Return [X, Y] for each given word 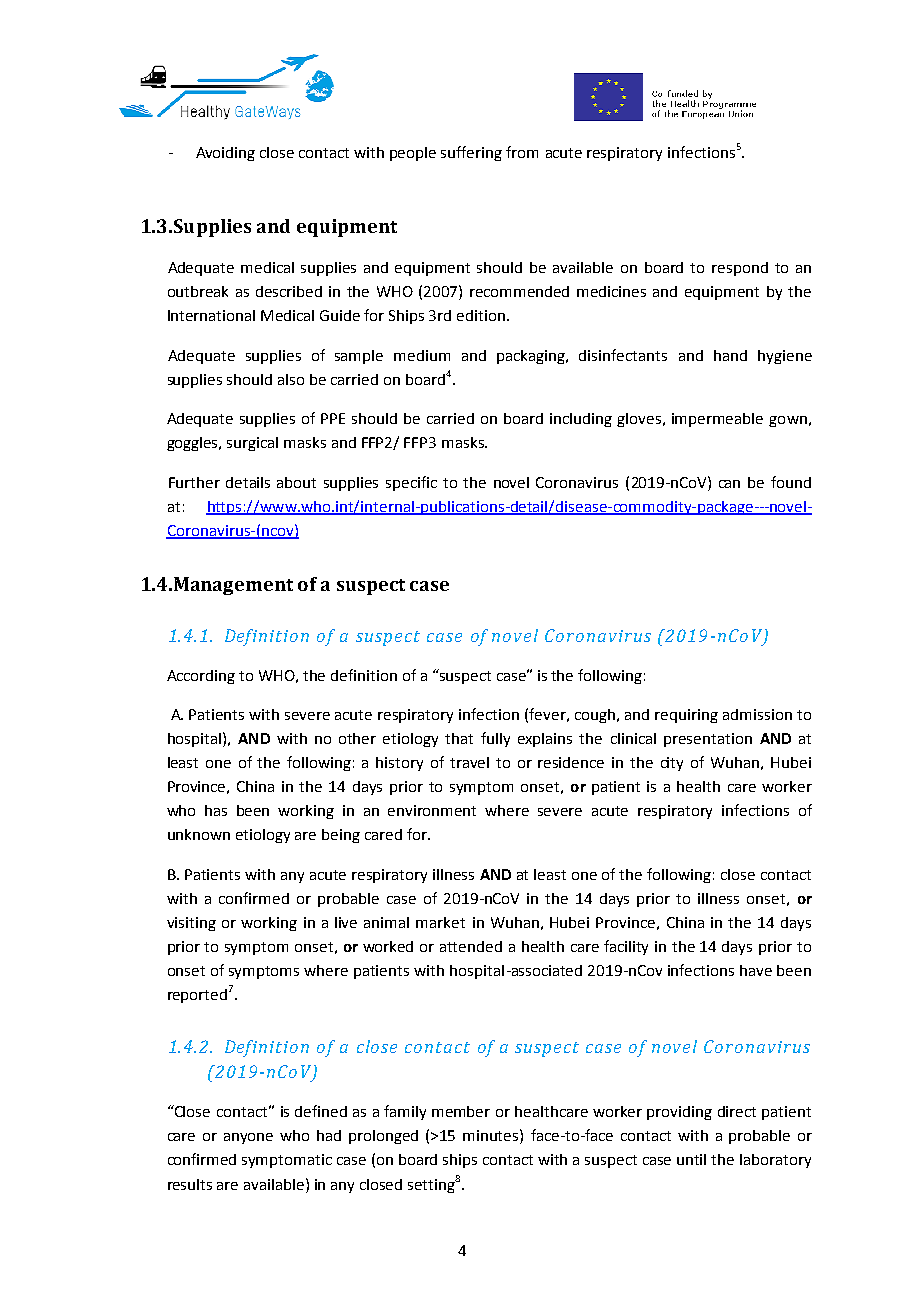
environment [432, 810]
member [461, 1111]
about [296, 482]
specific [411, 483]
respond [740, 269]
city [672, 764]
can [729, 484]
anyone [248, 1138]
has [216, 810]
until [691, 1159]
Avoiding [225, 154]
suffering [471, 153]
